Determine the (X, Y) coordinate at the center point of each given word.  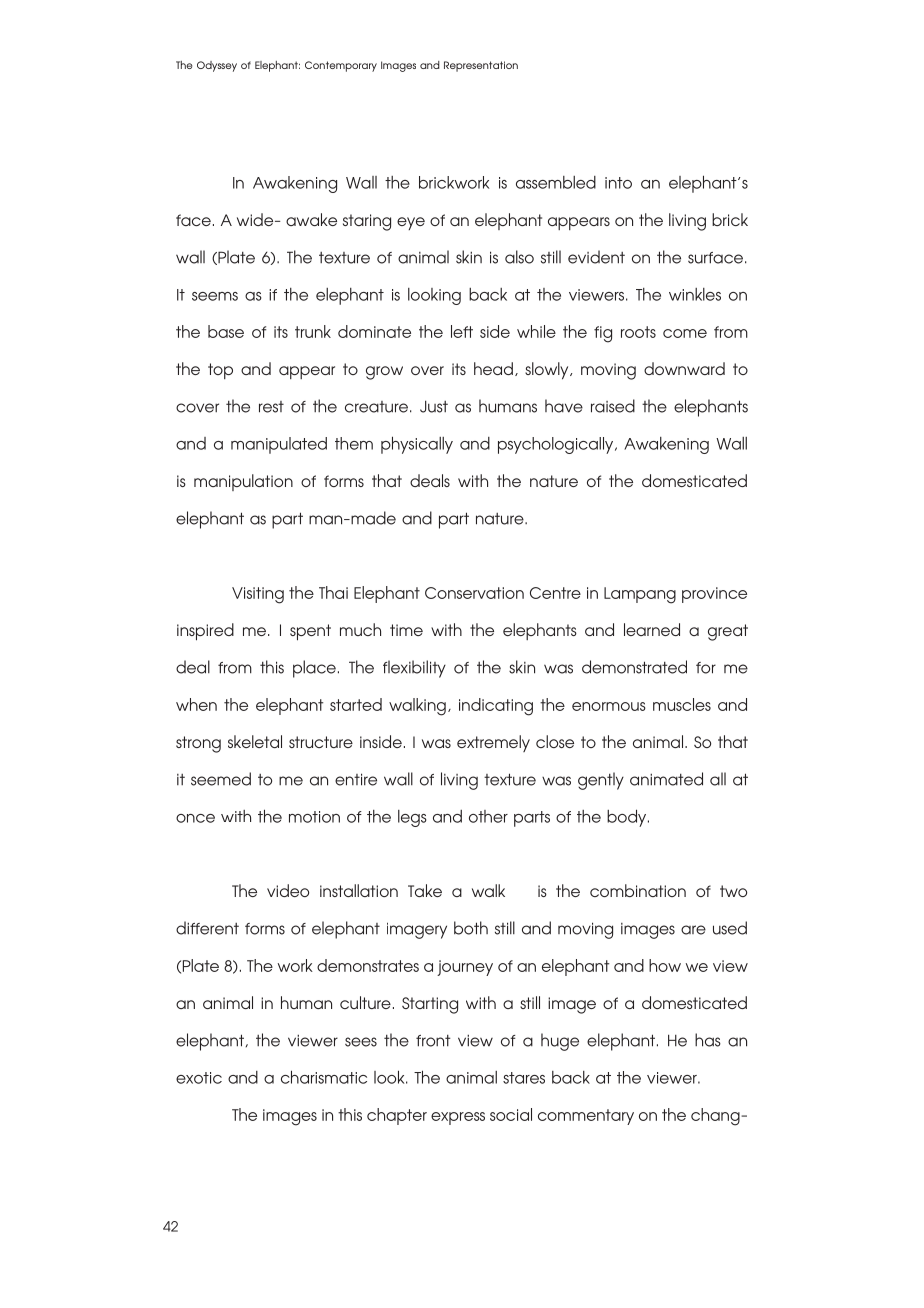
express (458, 1118)
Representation (481, 66)
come (685, 333)
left (462, 331)
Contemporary (341, 66)
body (628, 818)
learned (652, 629)
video (288, 890)
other (488, 816)
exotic (199, 1078)
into (618, 183)
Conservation (474, 593)
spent (310, 632)
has (708, 1040)
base (226, 331)
